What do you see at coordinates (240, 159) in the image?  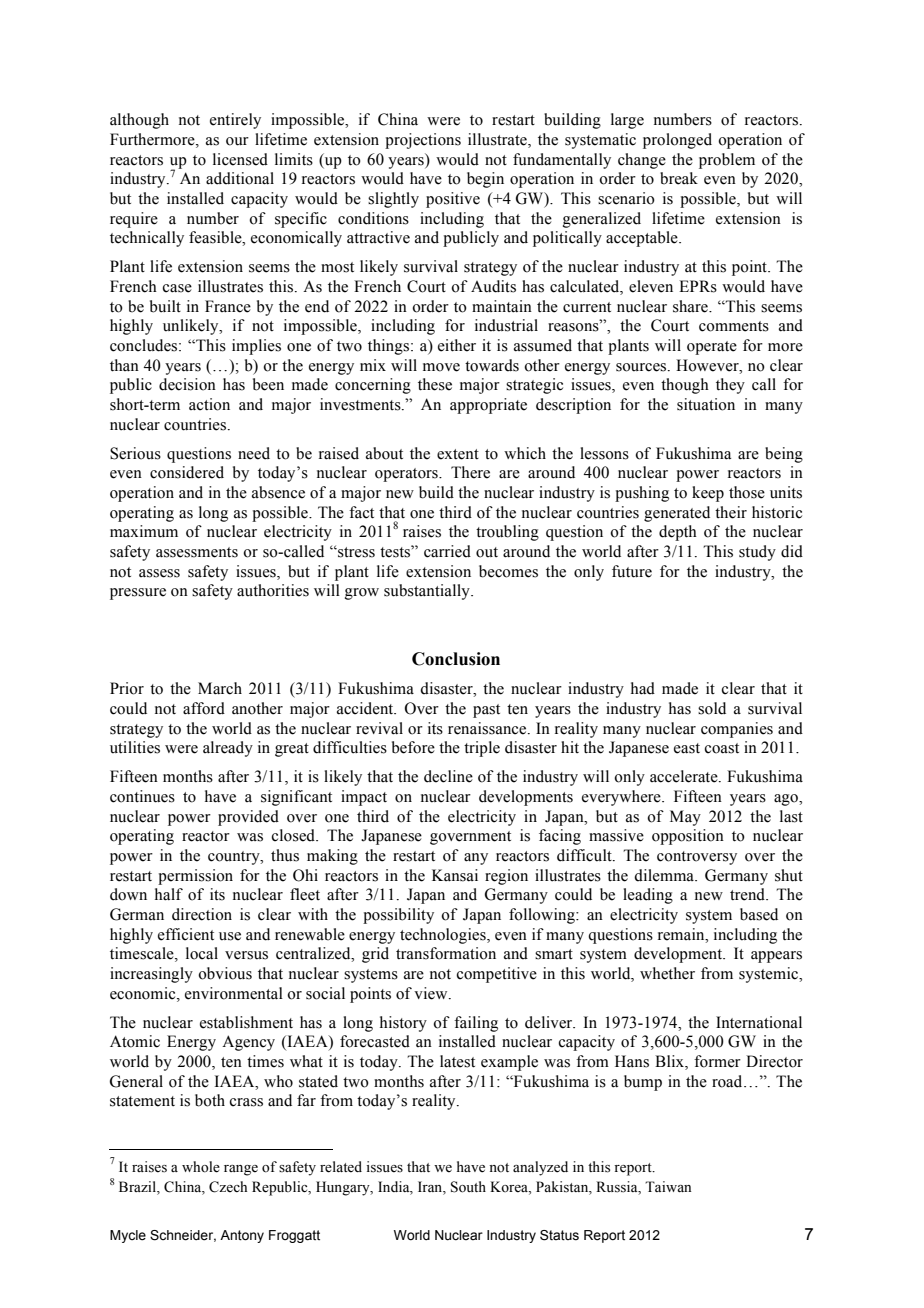 I see `licensed` at bounding box center [240, 159].
